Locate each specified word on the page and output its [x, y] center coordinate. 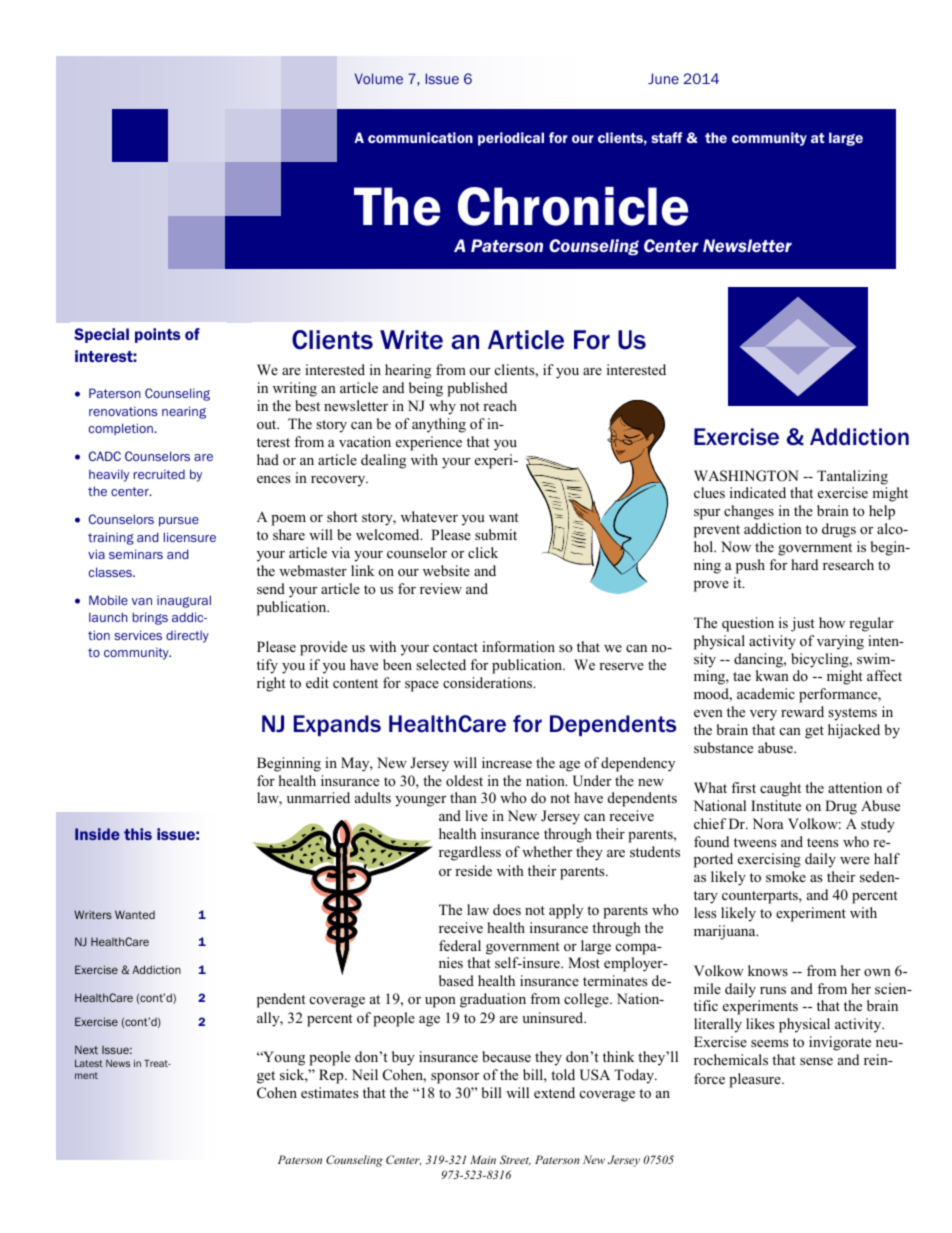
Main [483, 1159]
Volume [379, 78]
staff [666, 137]
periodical [511, 139]
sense [816, 1061]
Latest [89, 1063]
